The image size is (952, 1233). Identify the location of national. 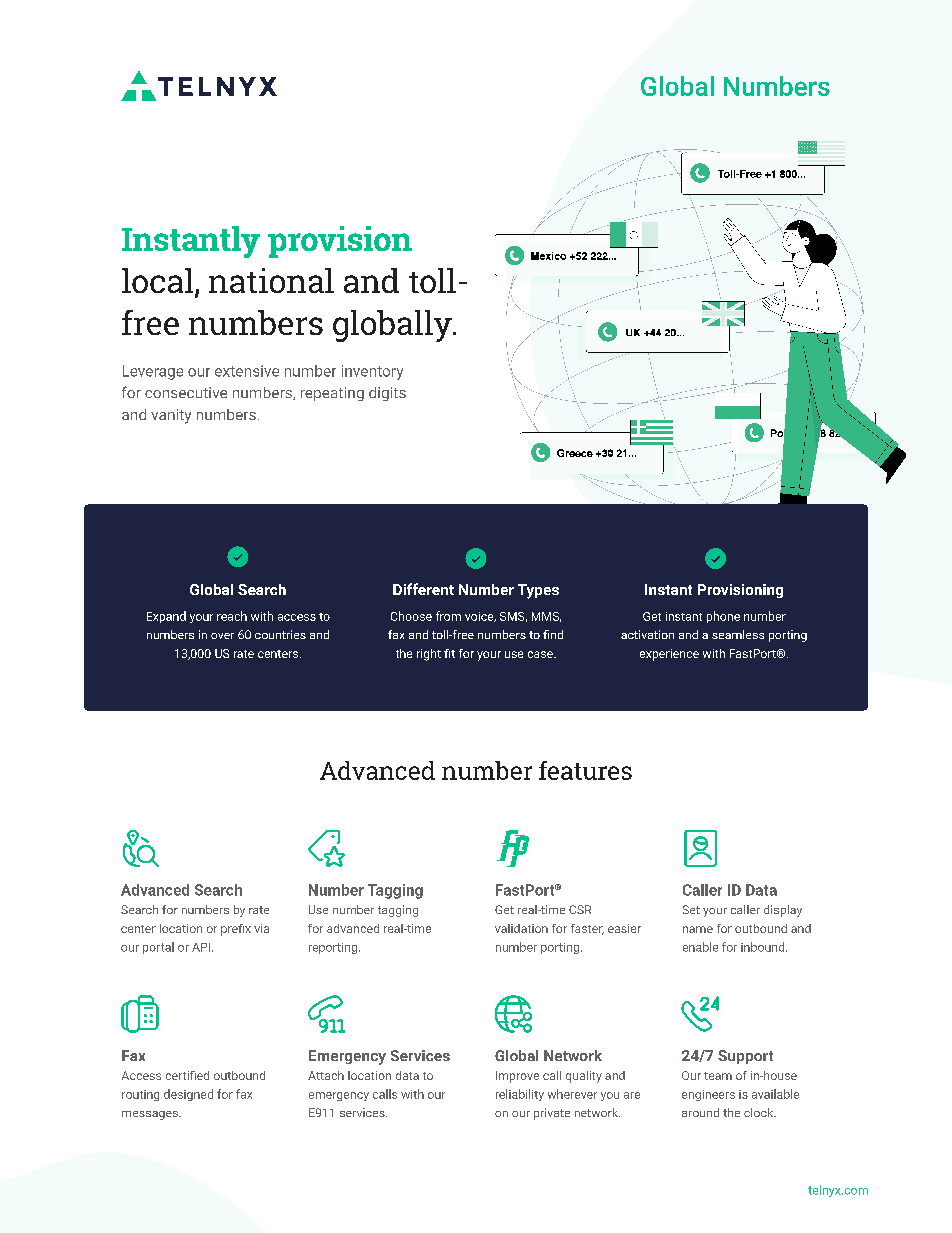
(271, 280).
